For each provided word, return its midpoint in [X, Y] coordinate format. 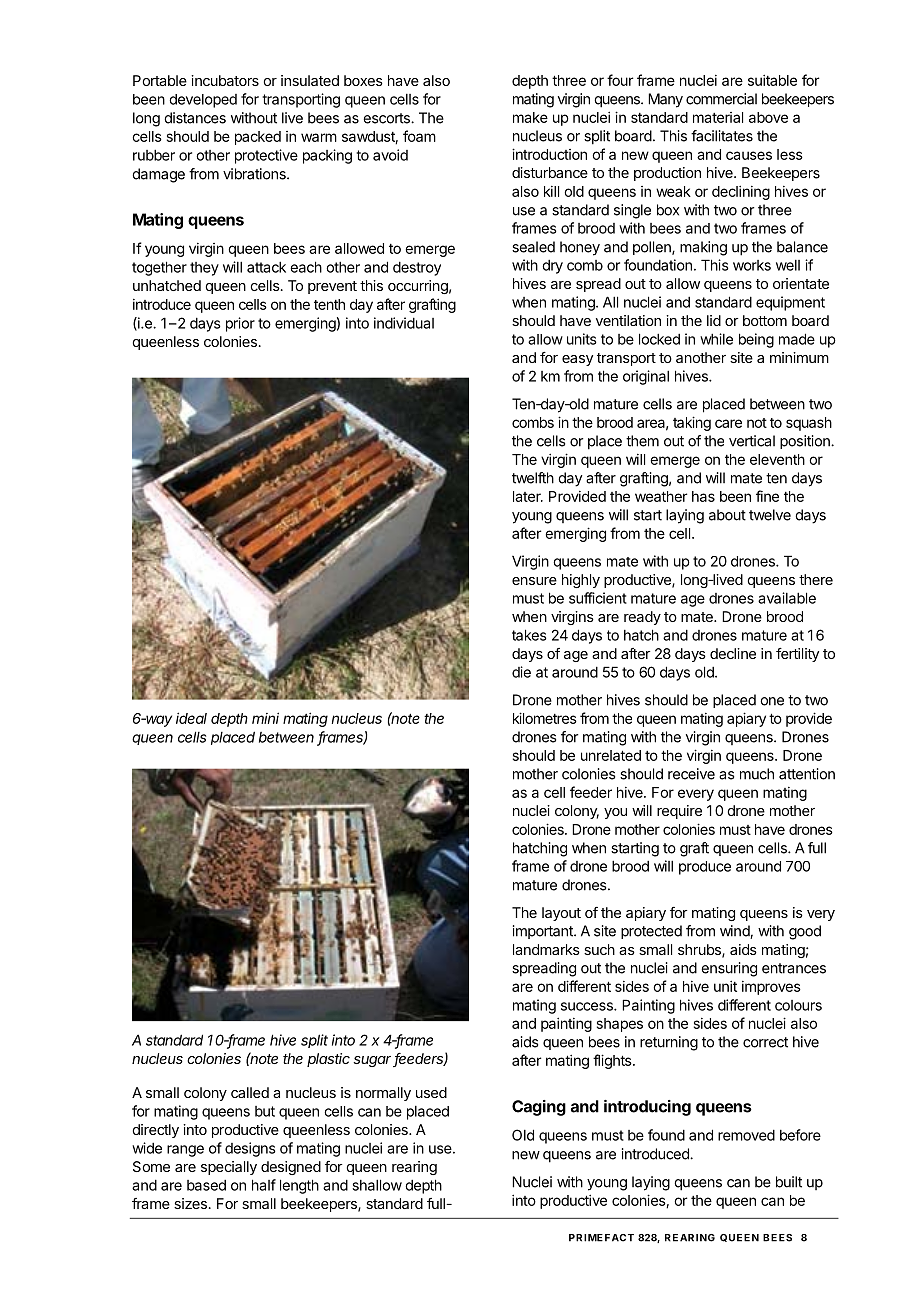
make [530, 117]
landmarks [546, 949]
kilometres [545, 718]
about [727, 515]
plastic [328, 1060]
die [521, 672]
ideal [191, 718]
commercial [721, 99]
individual [404, 323]
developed [203, 101]
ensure [534, 581]
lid [714, 320]
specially [229, 1168]
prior [240, 324]
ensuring [729, 969]
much [757, 774]
